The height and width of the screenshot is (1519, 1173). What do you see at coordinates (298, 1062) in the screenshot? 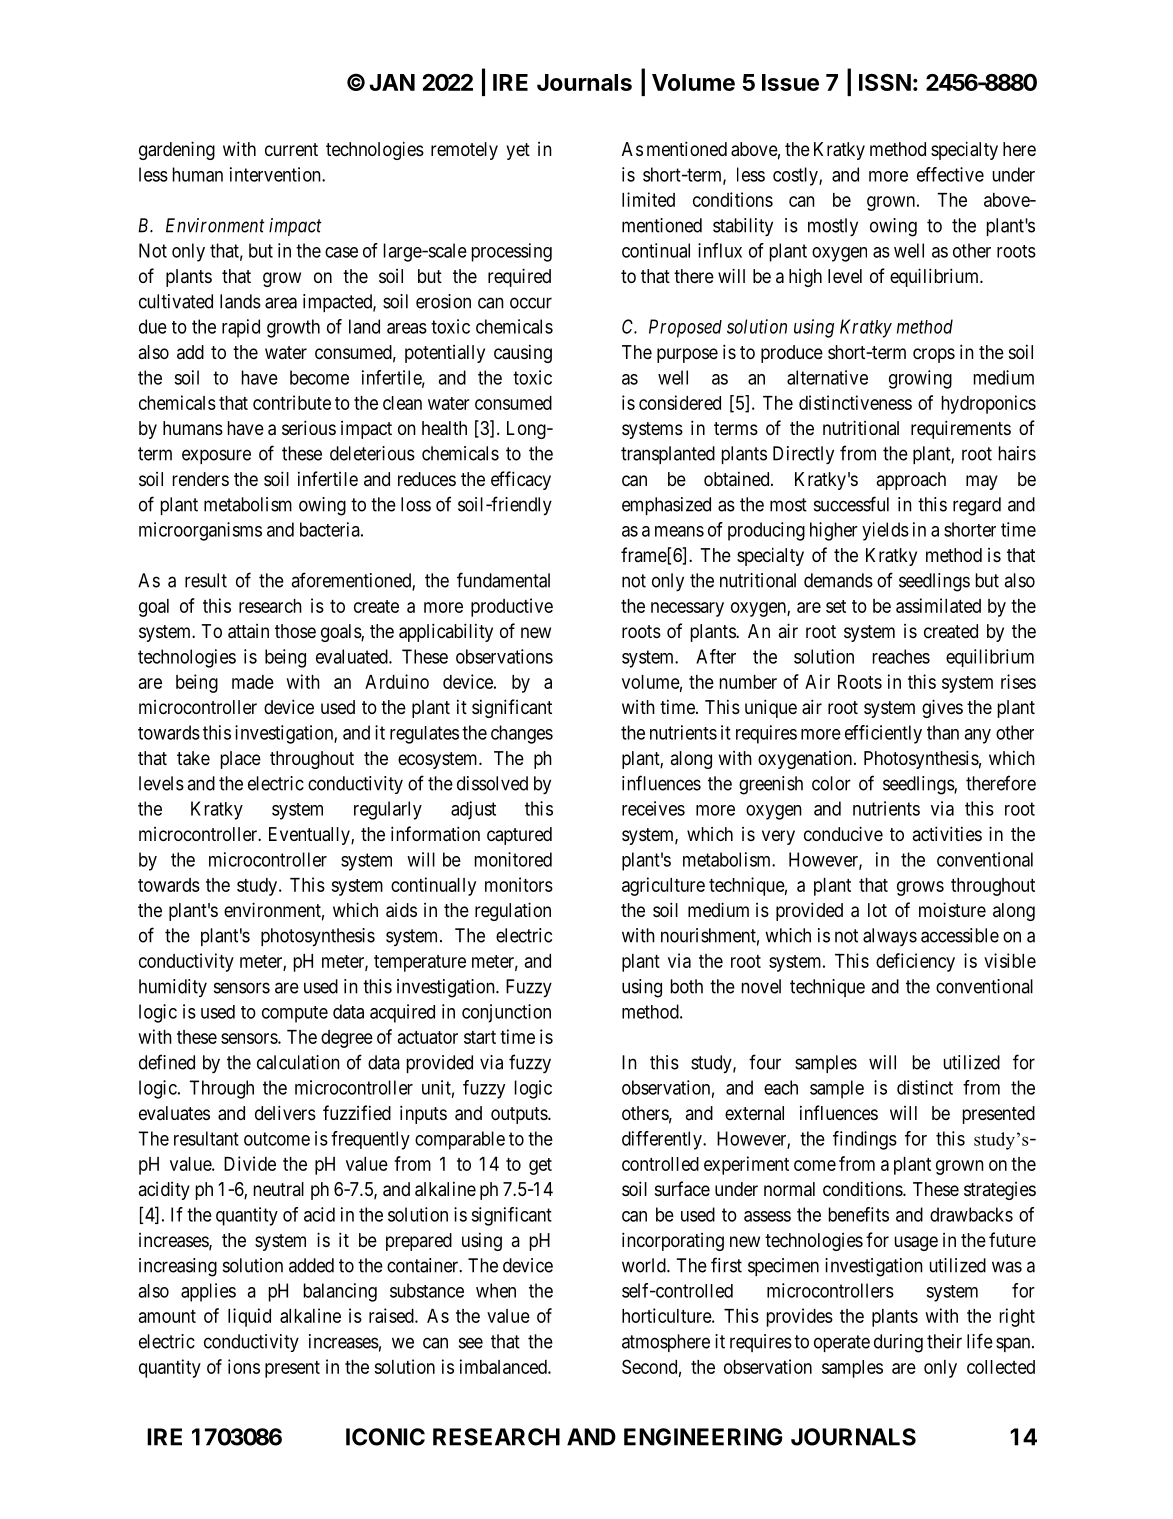
I see `calculation` at bounding box center [298, 1062].
